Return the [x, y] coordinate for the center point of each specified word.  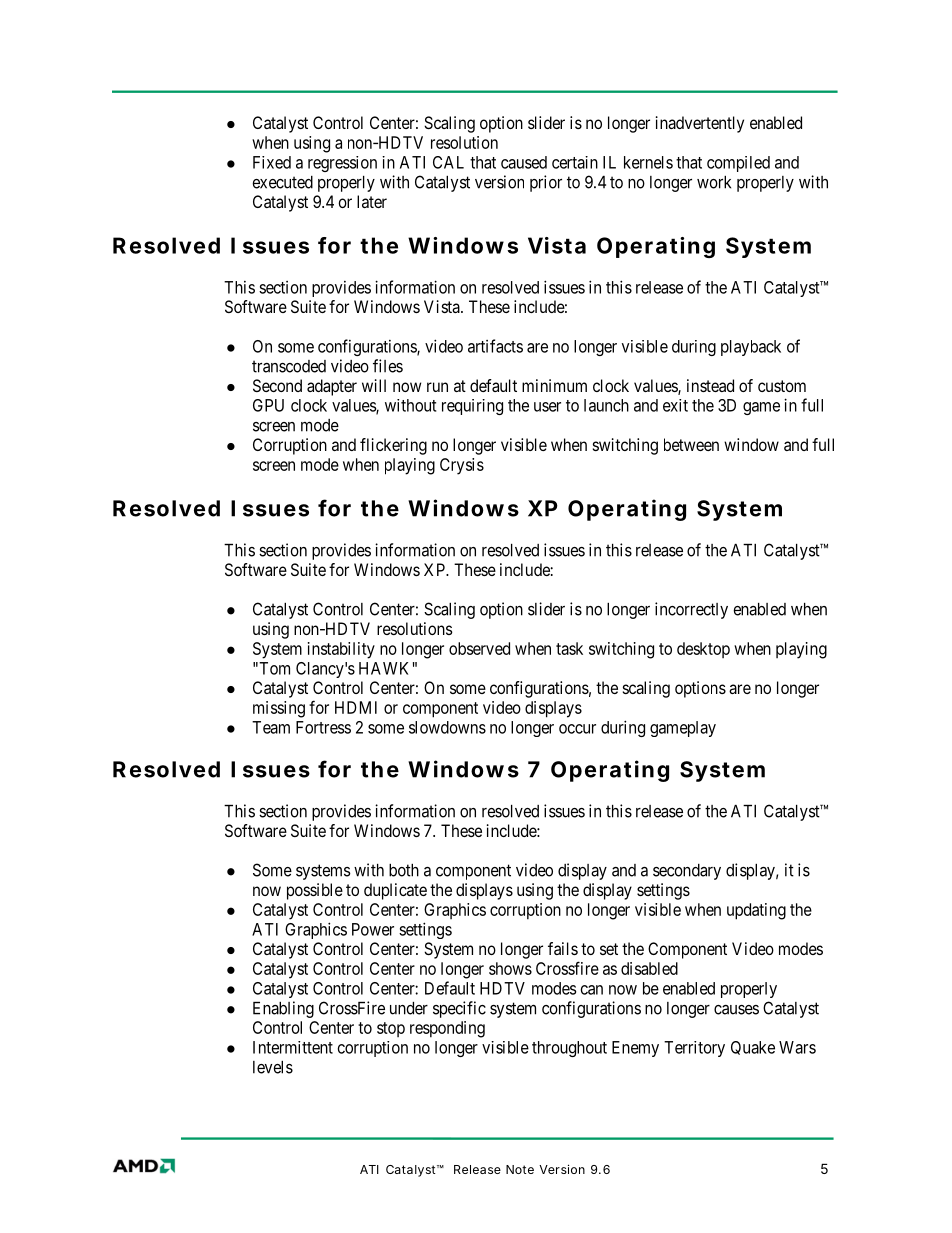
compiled [738, 164]
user [547, 407]
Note [520, 1169]
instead [710, 385]
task [569, 648]
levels [273, 1067]
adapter [332, 387]
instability [341, 650]
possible [315, 891]
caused [524, 162]
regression [342, 164]
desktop [703, 650]
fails [563, 948]
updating [756, 911]
